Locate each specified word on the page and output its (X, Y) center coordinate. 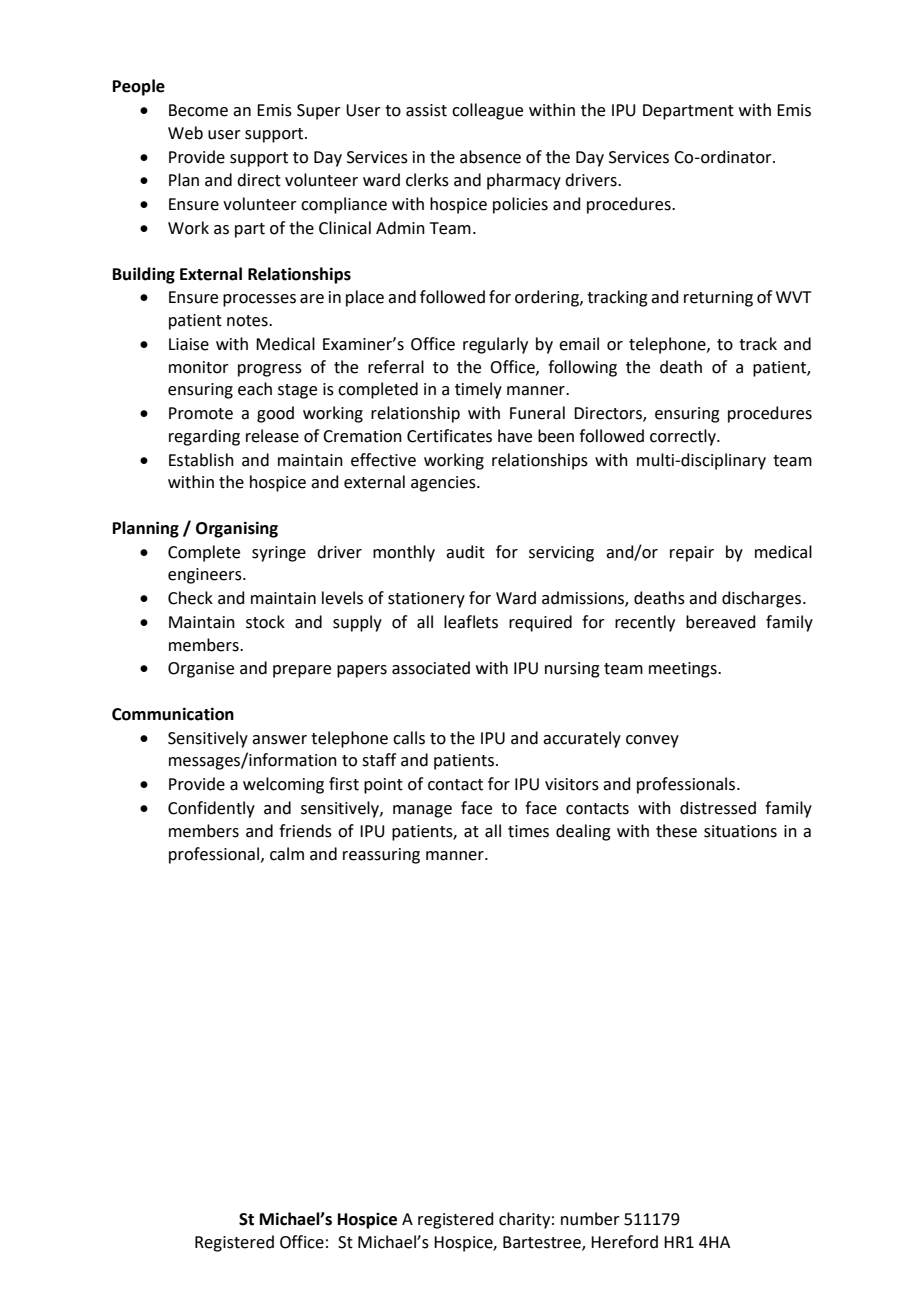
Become (198, 110)
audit (465, 552)
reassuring (381, 856)
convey (652, 741)
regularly (495, 345)
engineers (206, 576)
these (676, 831)
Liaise (189, 344)
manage (422, 811)
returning (718, 299)
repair (692, 554)
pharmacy (524, 181)
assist (426, 110)
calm (287, 854)
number (590, 1219)
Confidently (211, 809)
